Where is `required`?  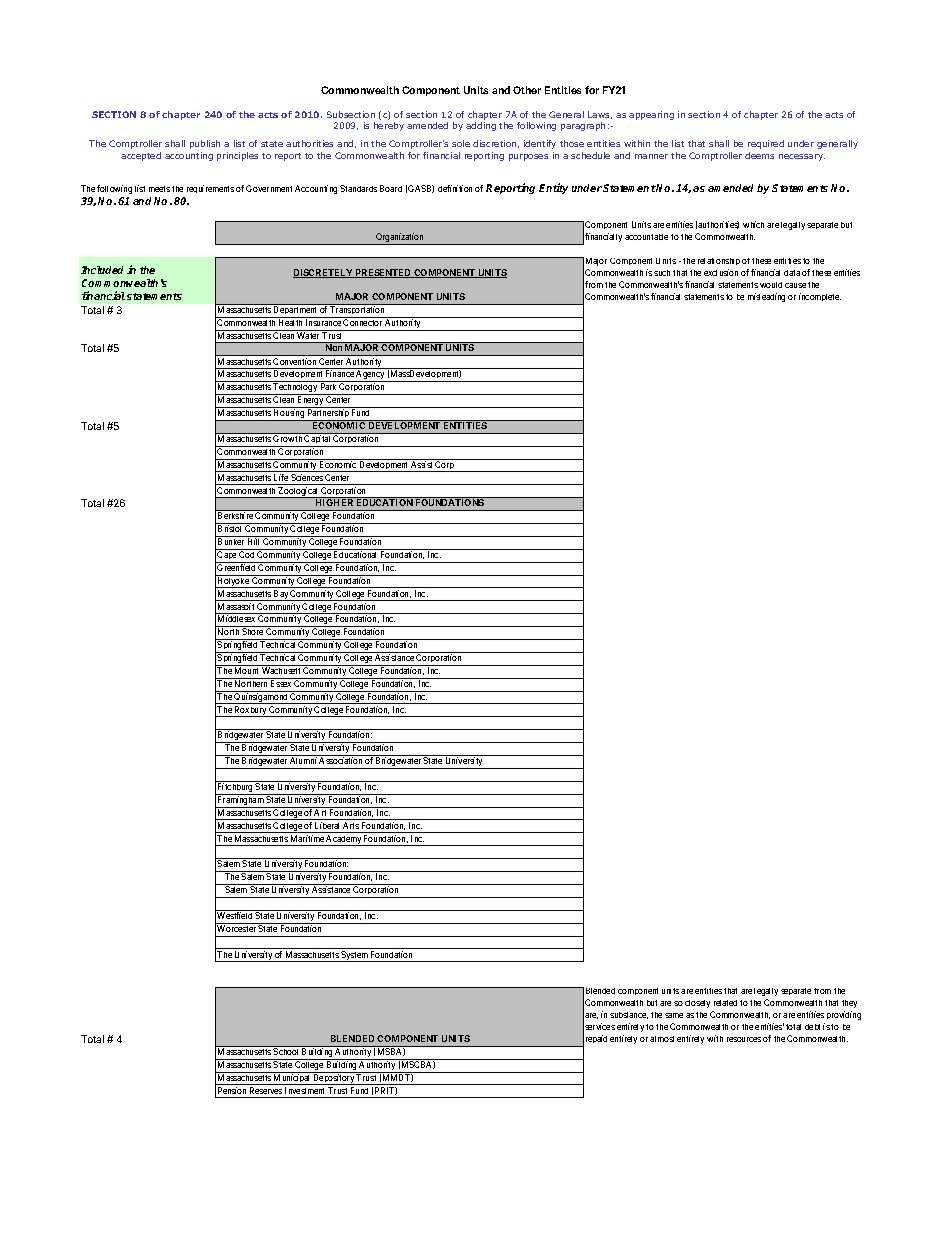 required is located at coordinates (766, 144).
